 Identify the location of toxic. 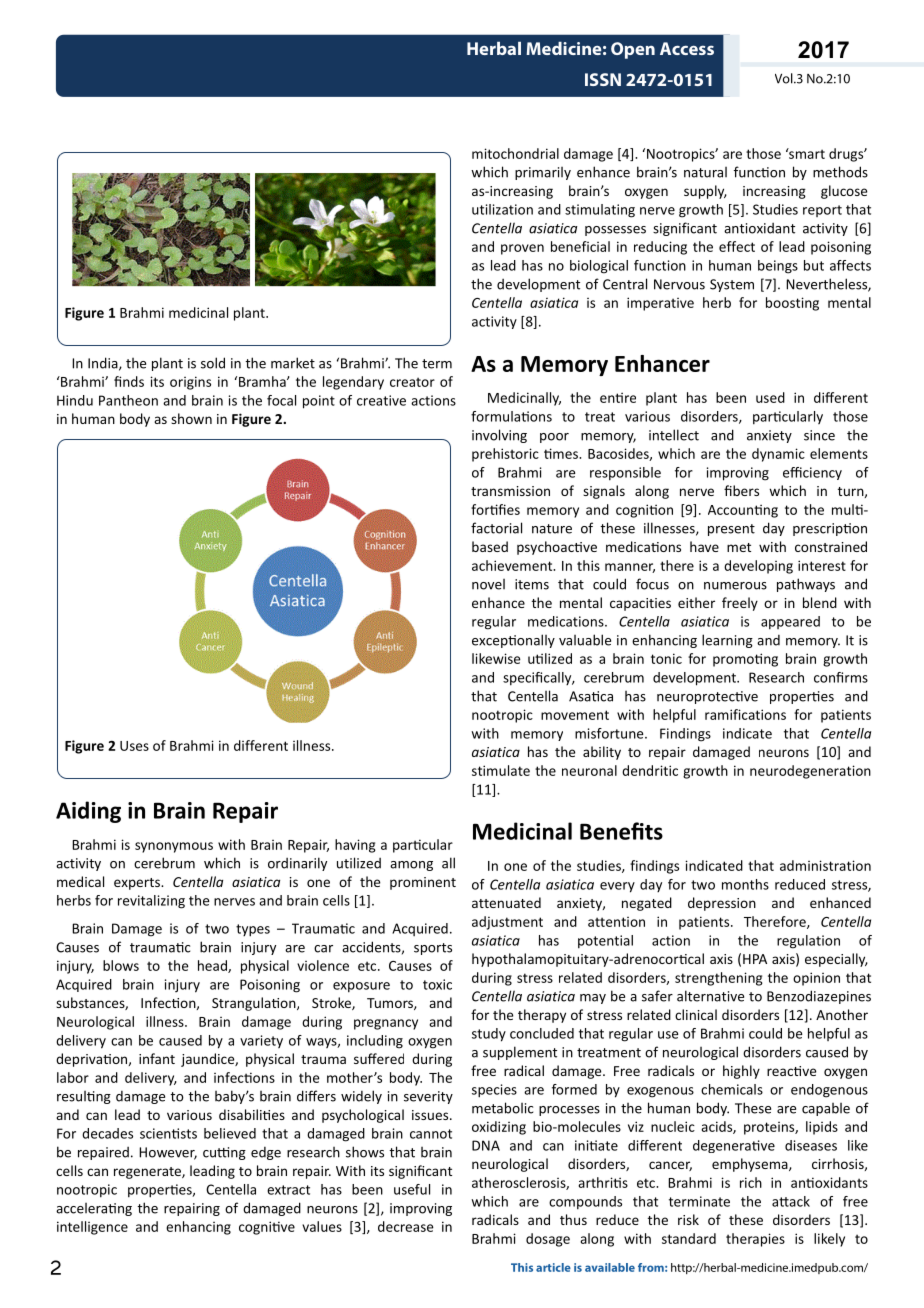
(437, 984).
